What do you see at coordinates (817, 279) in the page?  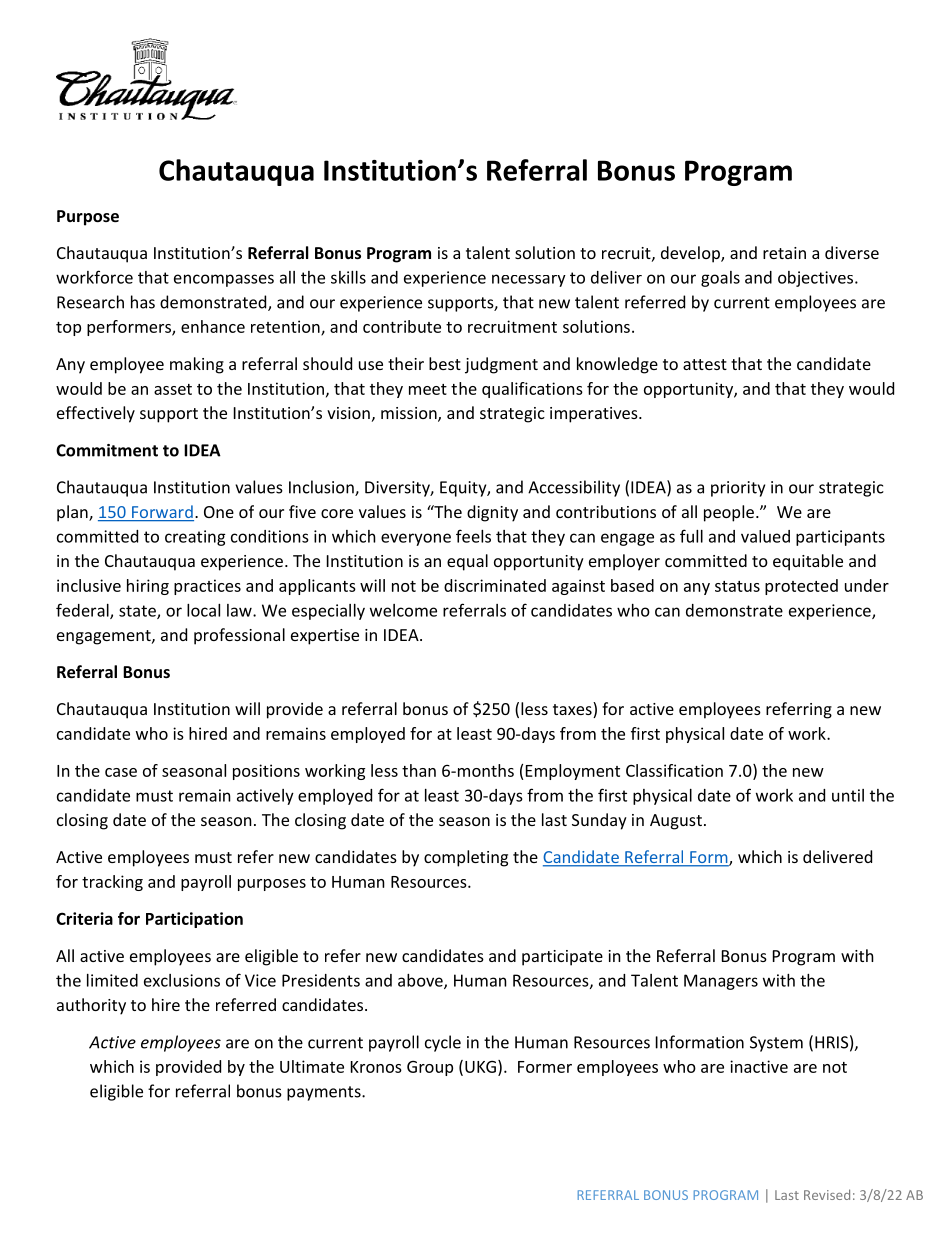 I see `objectives` at bounding box center [817, 279].
